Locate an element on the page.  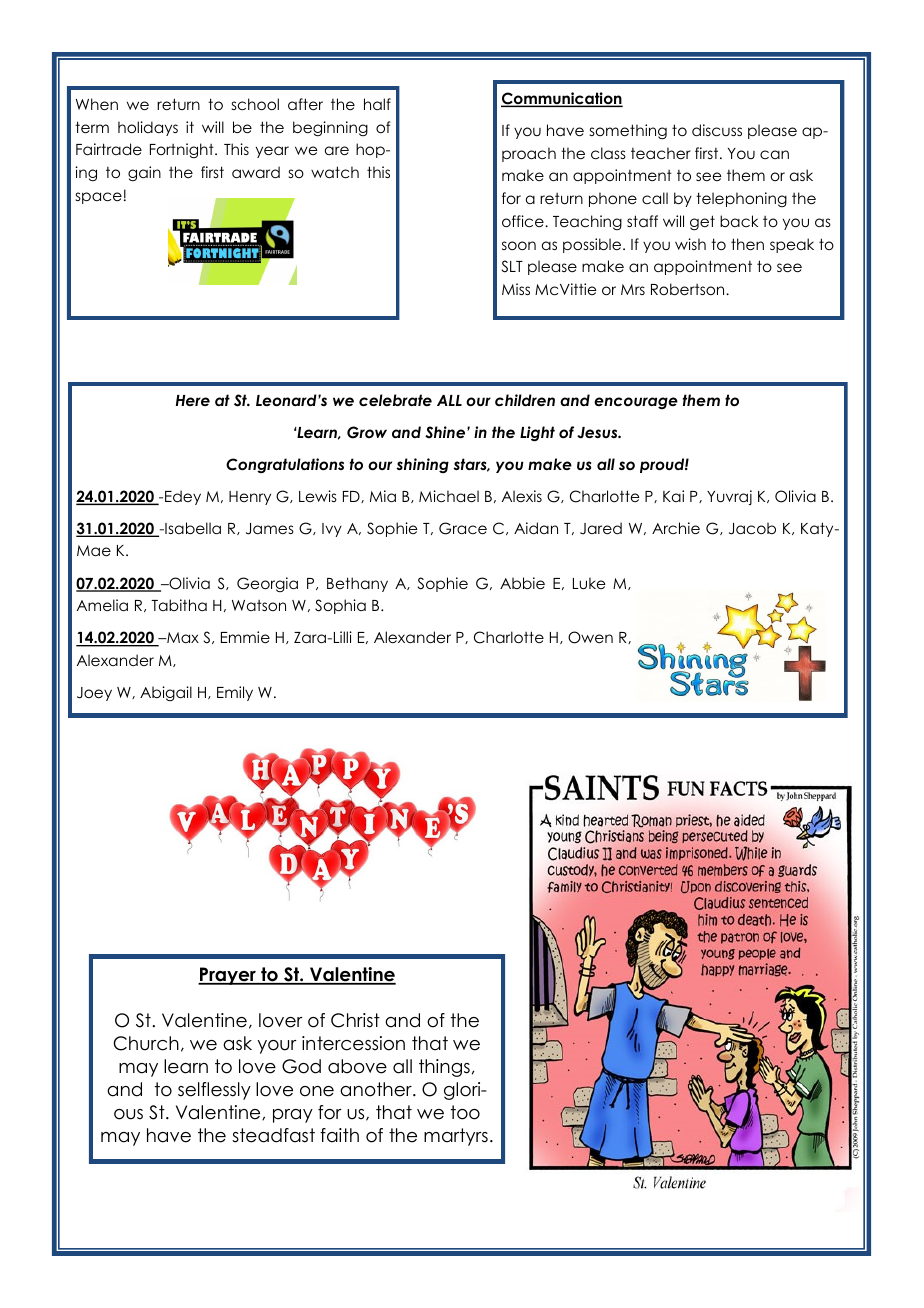
half is located at coordinates (377, 104).
